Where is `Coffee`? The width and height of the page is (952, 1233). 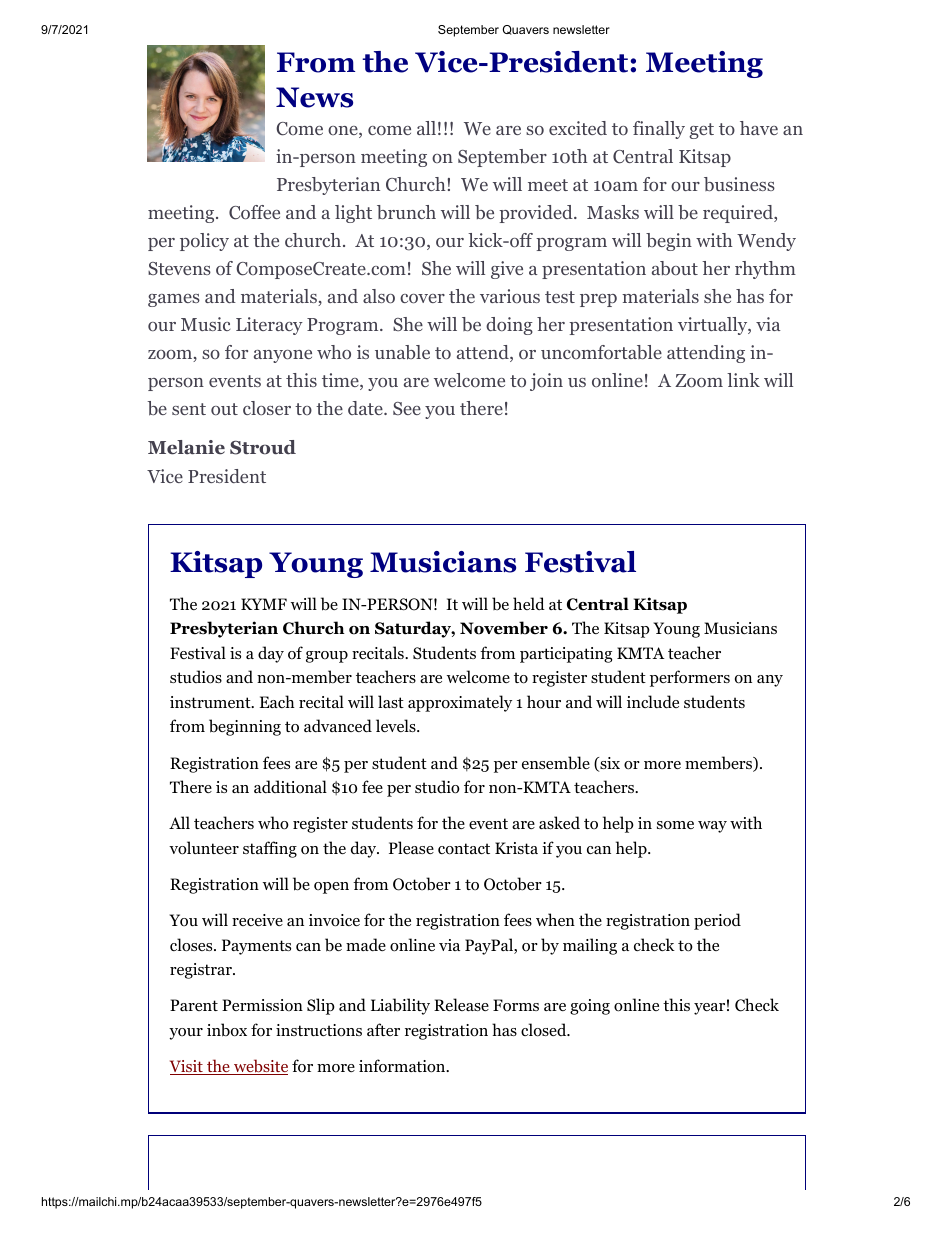
Coffee is located at coordinates (254, 212).
